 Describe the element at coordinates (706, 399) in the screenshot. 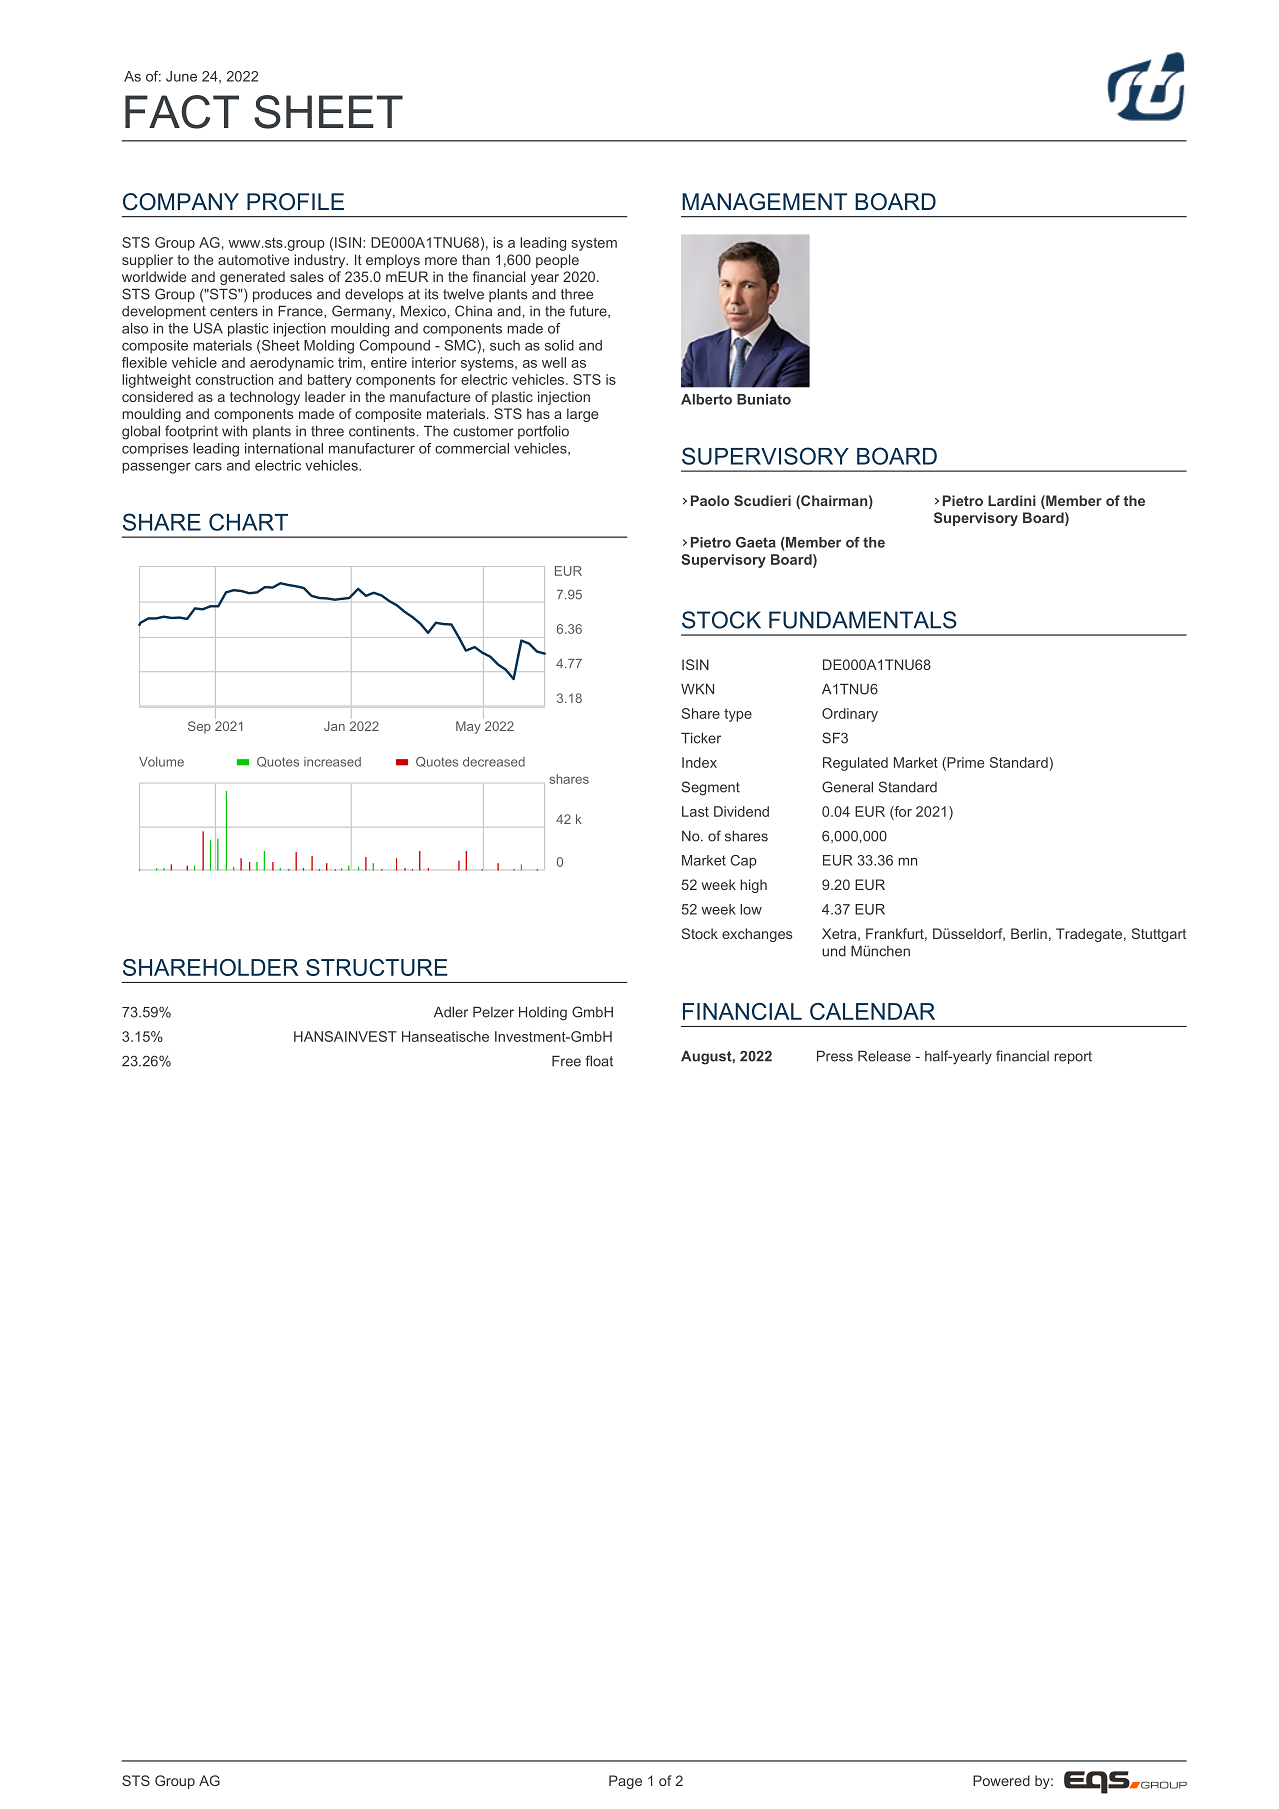

I see `Alberto` at that location.
